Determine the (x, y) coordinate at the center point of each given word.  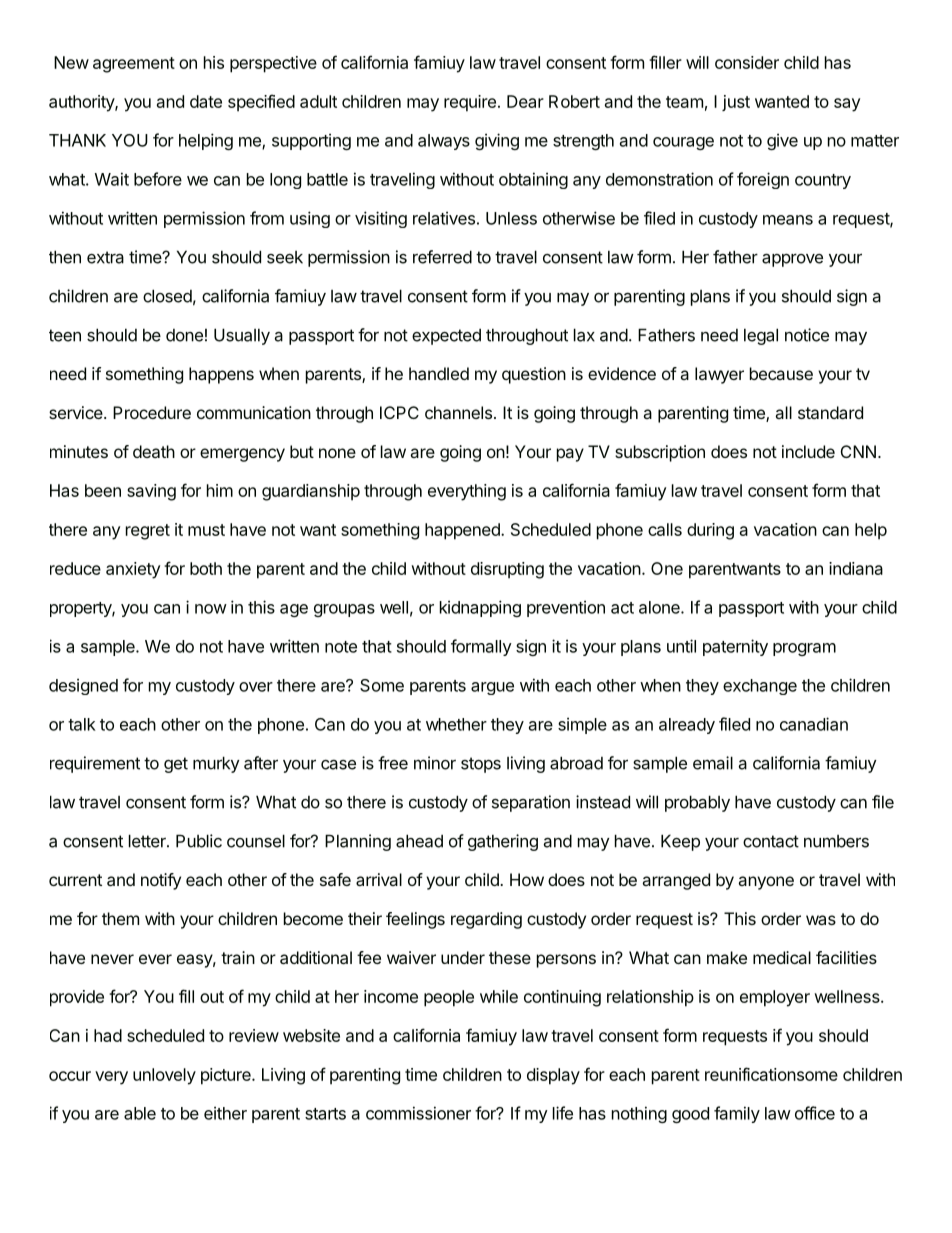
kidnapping (480, 608)
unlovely (164, 1076)
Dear (525, 101)
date (206, 101)
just (736, 103)
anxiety (133, 570)
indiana (856, 568)
